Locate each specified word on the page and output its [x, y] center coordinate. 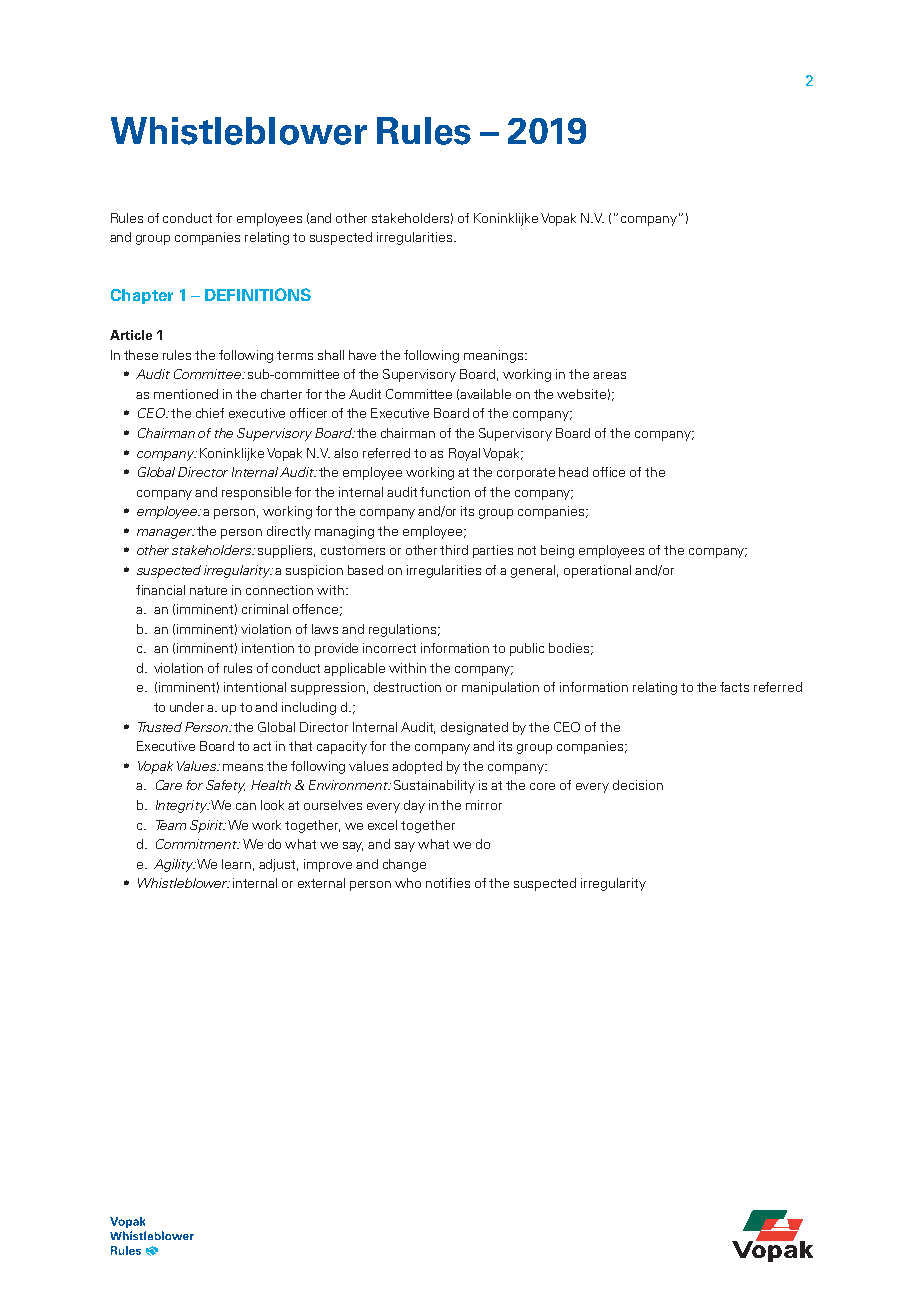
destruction [407, 687]
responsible [256, 493]
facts [734, 687]
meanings [495, 356]
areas [609, 375]
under [187, 707]
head [573, 472]
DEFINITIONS [258, 294]
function [445, 492]
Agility [175, 865]
